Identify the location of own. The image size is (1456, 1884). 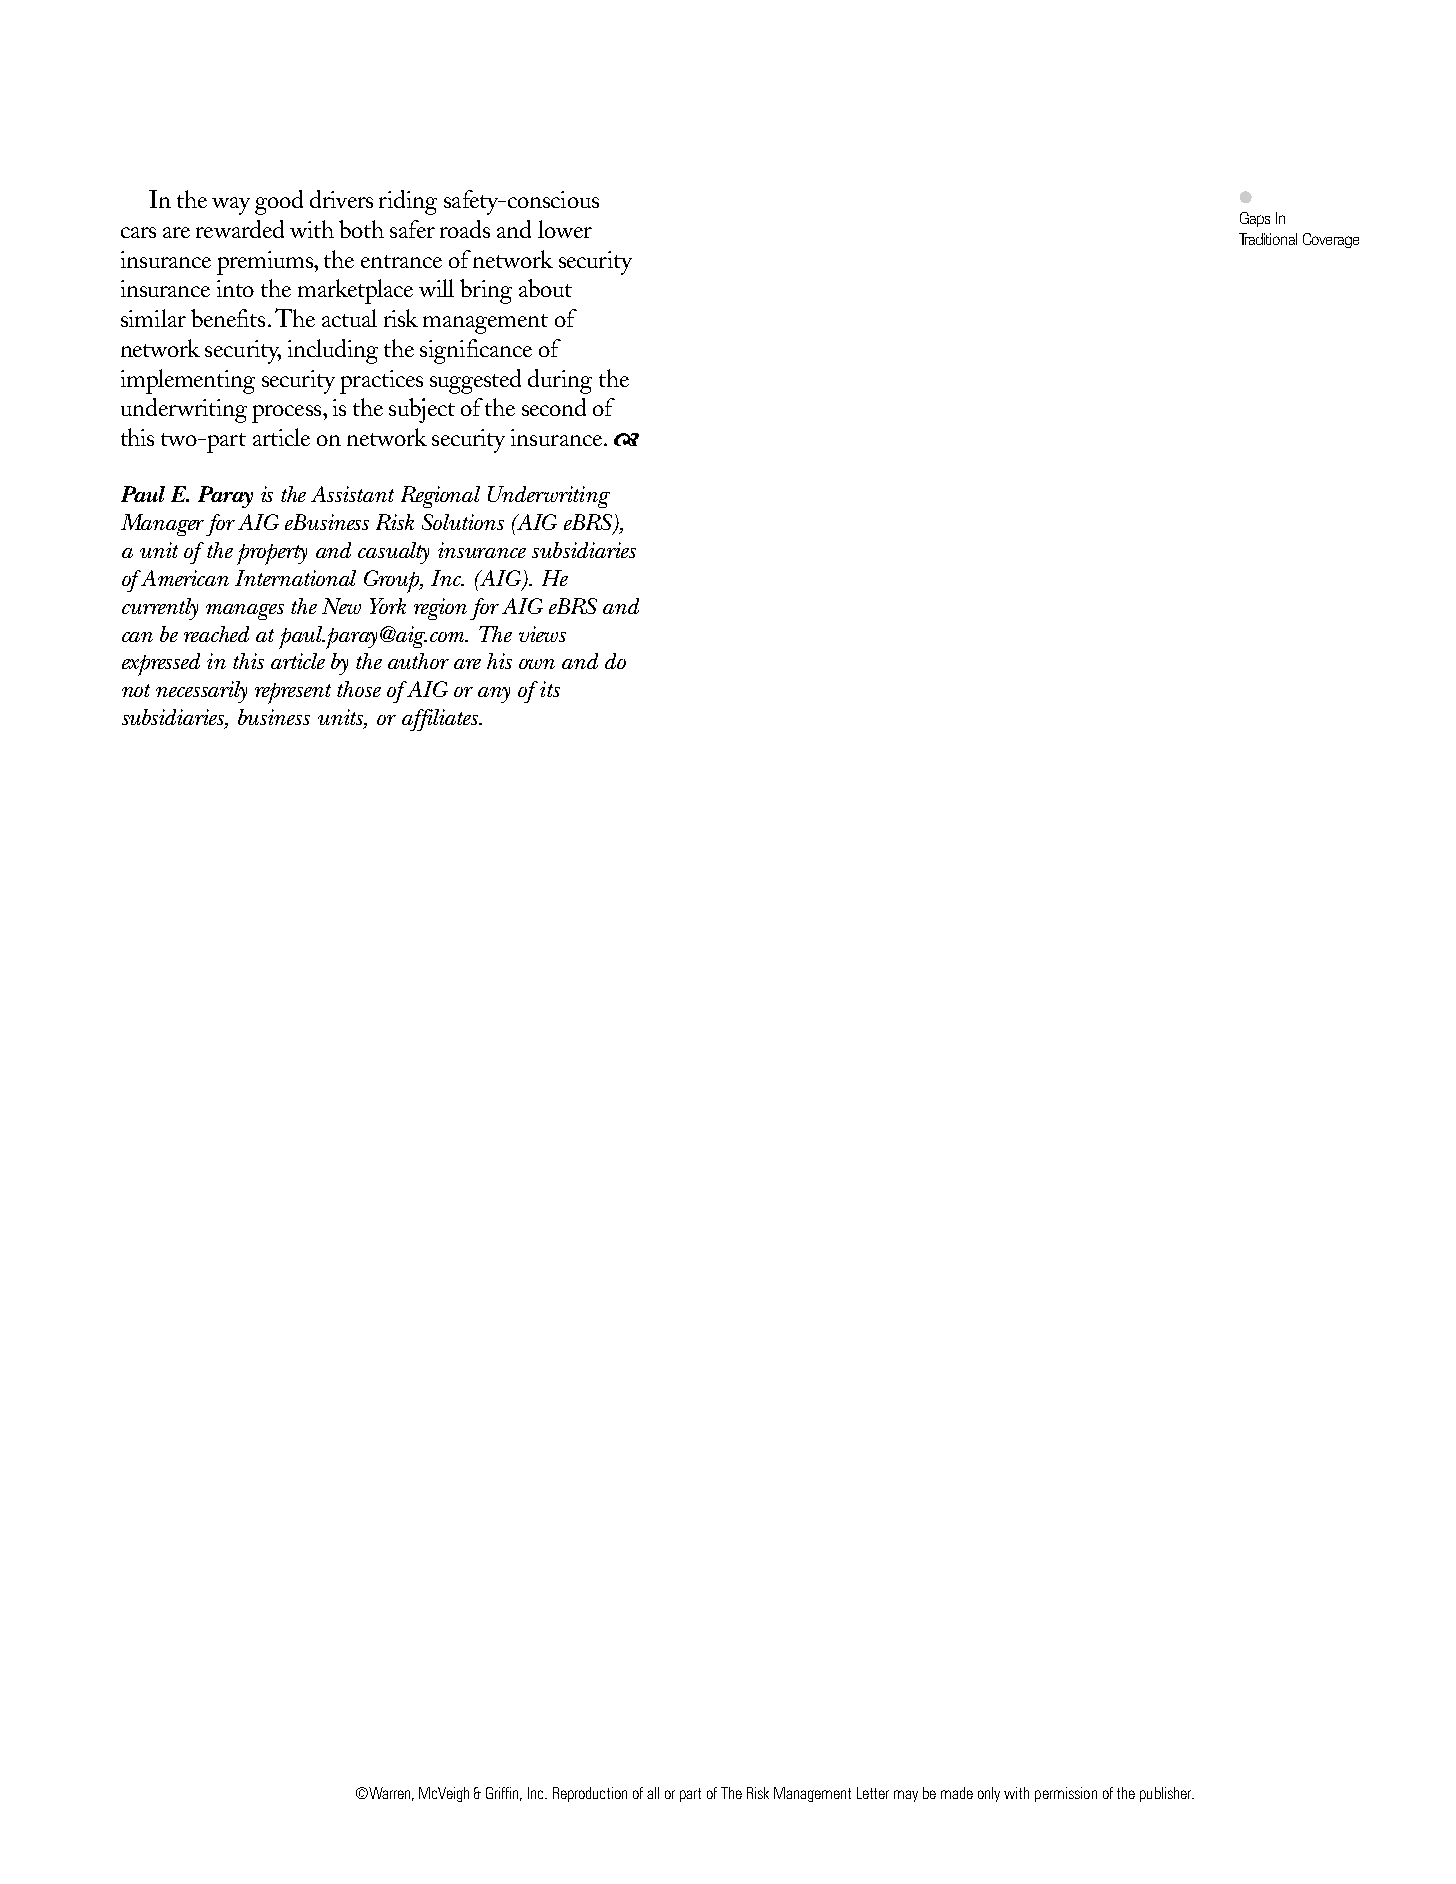
(537, 664).
